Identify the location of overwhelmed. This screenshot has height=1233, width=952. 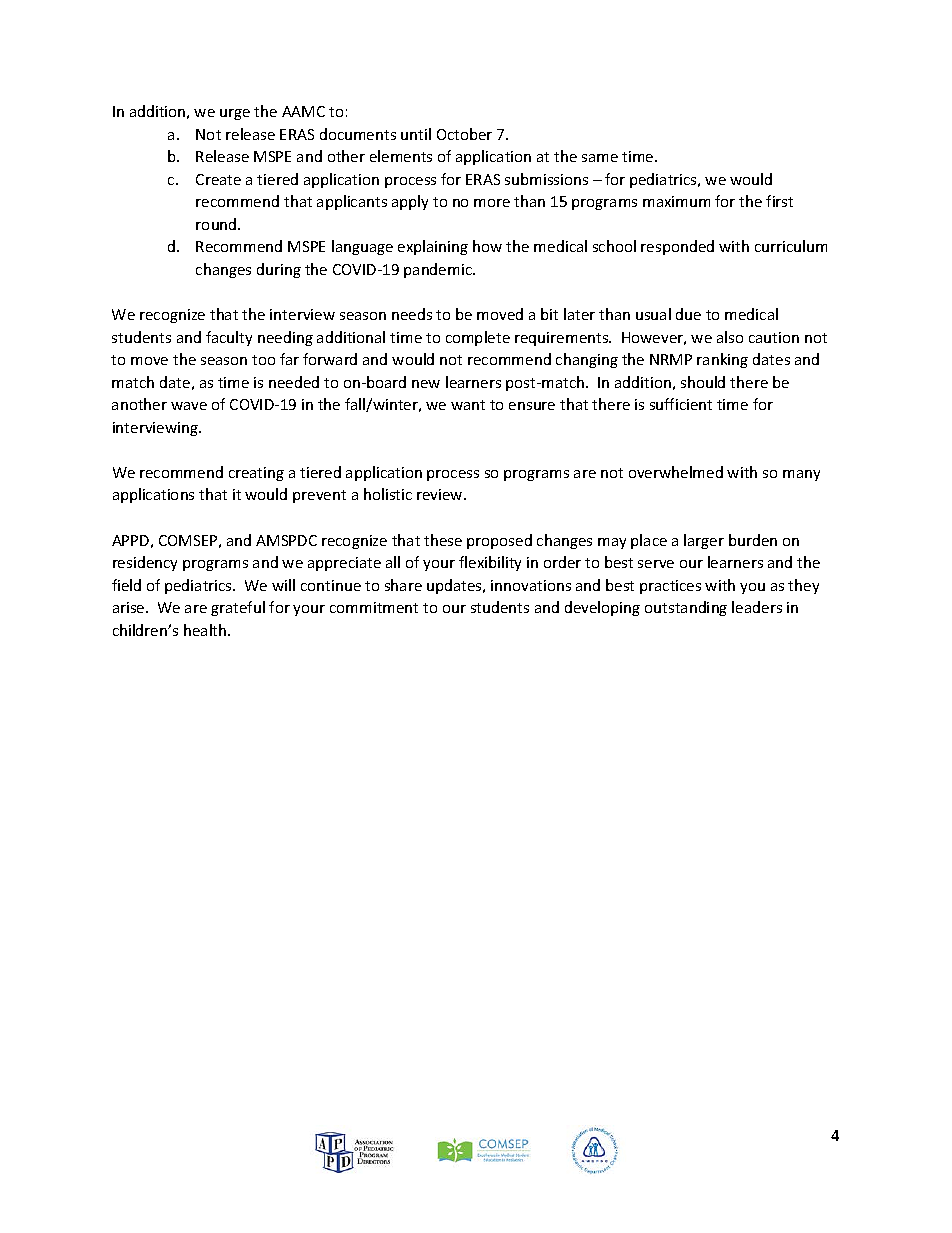
(676, 472).
